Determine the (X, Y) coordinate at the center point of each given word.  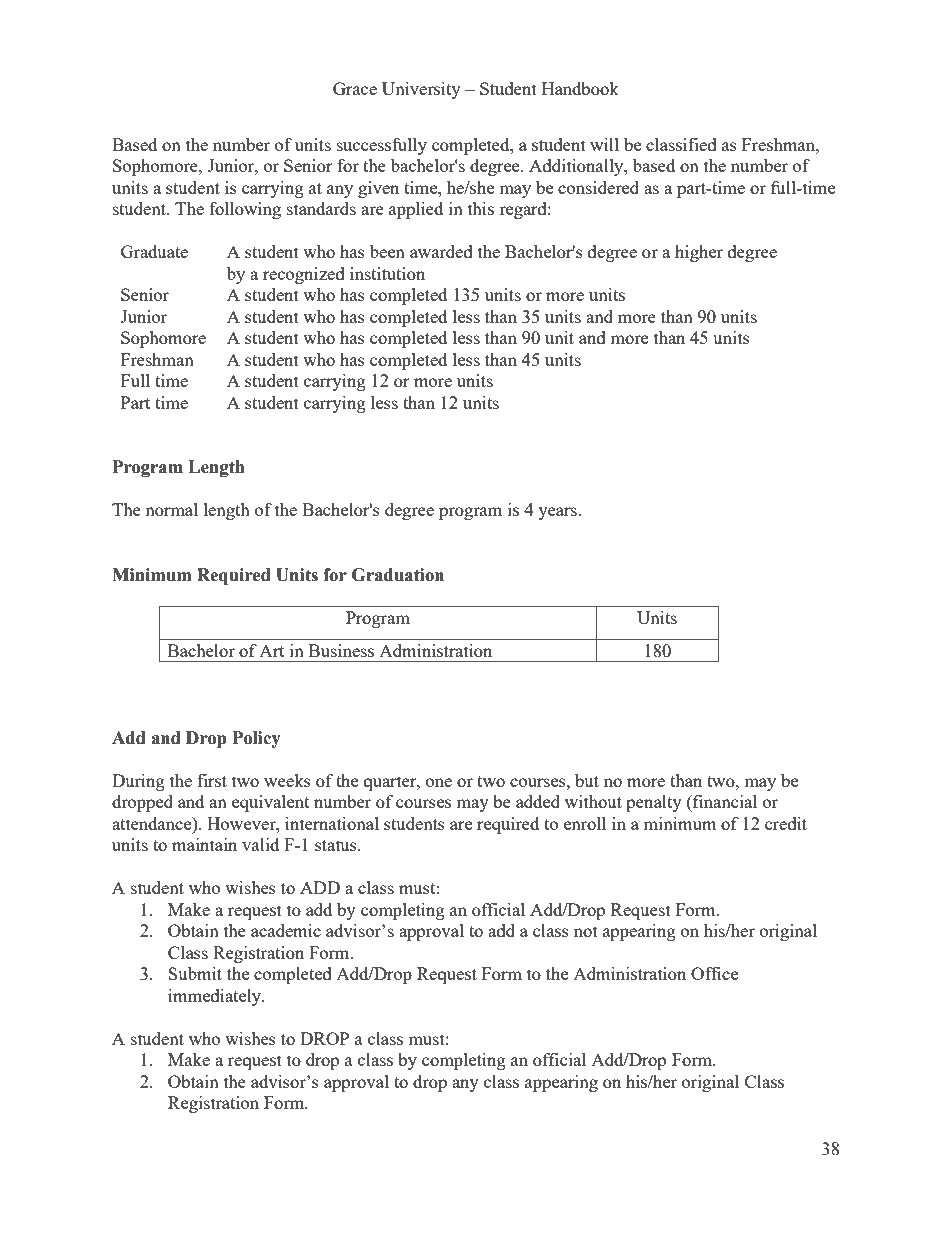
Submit (195, 973)
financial (724, 801)
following (245, 210)
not (586, 931)
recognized (304, 275)
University (421, 90)
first (212, 780)
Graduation (398, 575)
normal (171, 509)
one (439, 782)
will (604, 144)
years (558, 513)
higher (699, 253)
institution (387, 273)
